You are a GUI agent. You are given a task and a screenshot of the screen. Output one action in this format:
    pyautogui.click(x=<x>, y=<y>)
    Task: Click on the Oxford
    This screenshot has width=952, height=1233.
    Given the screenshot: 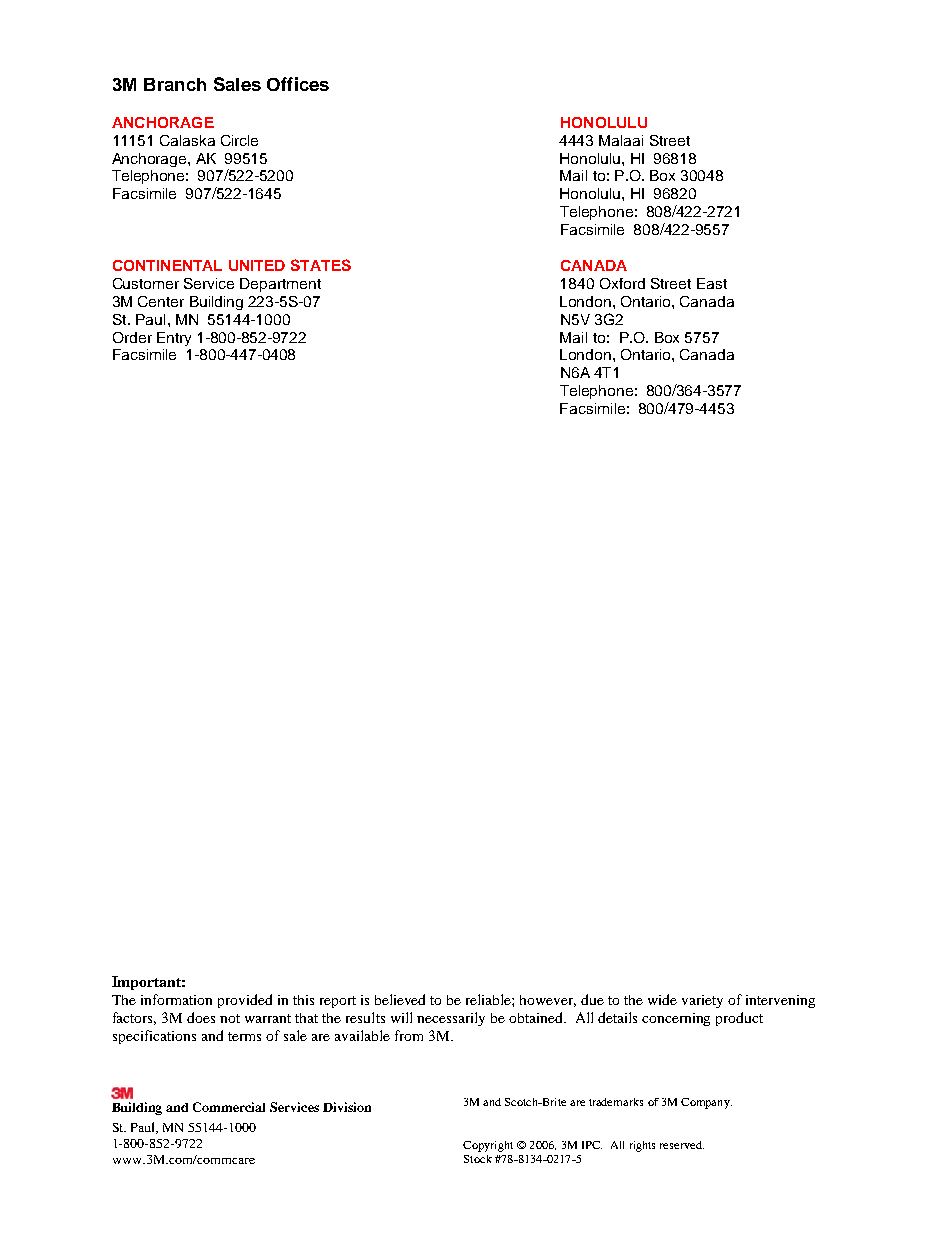 What is the action you would take?
    pyautogui.click(x=622, y=283)
